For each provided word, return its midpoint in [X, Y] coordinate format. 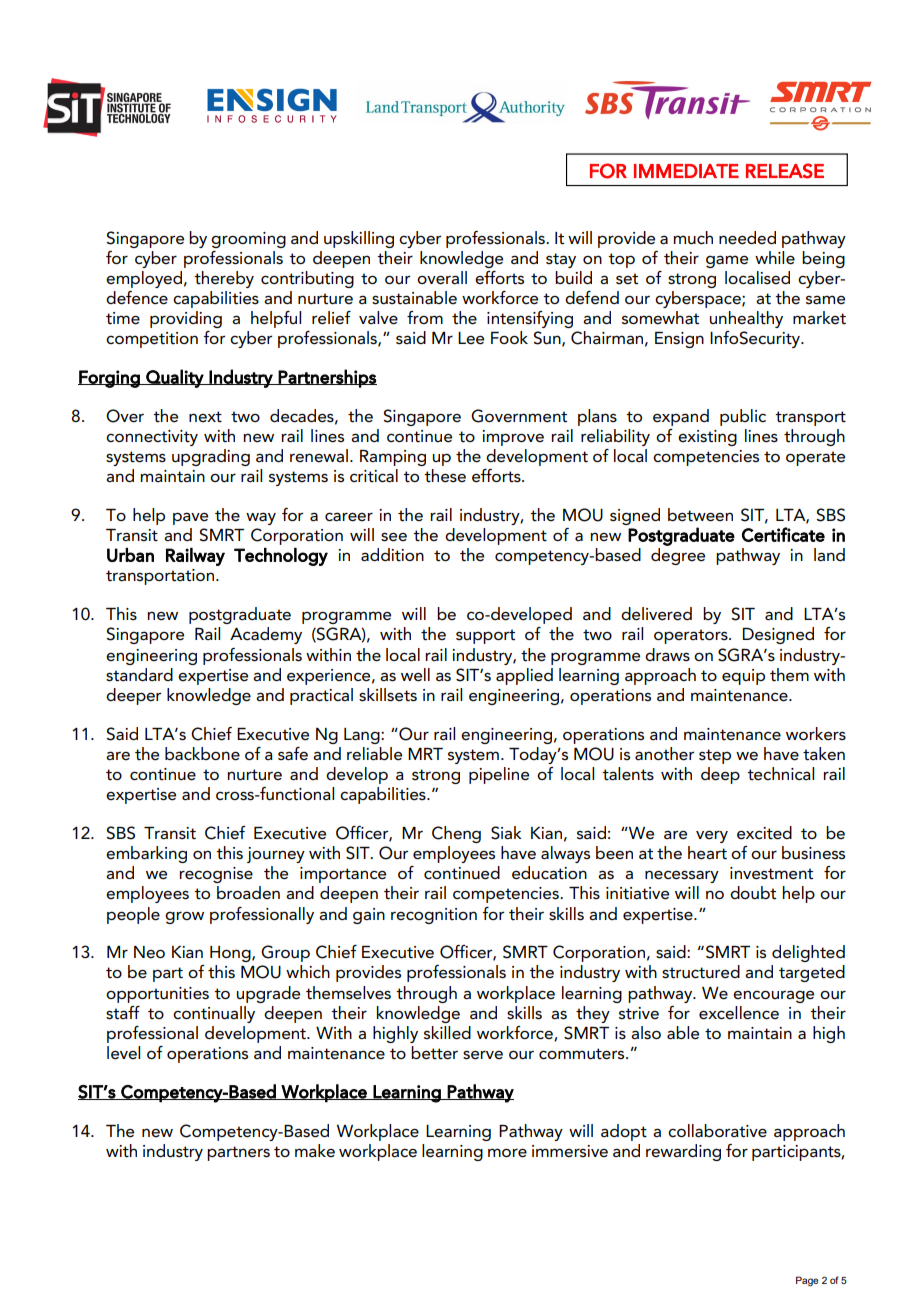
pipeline [499, 775]
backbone [202, 754]
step [715, 756]
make [315, 1150]
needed [747, 238]
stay [561, 260]
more [507, 1153]
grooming [248, 240]
